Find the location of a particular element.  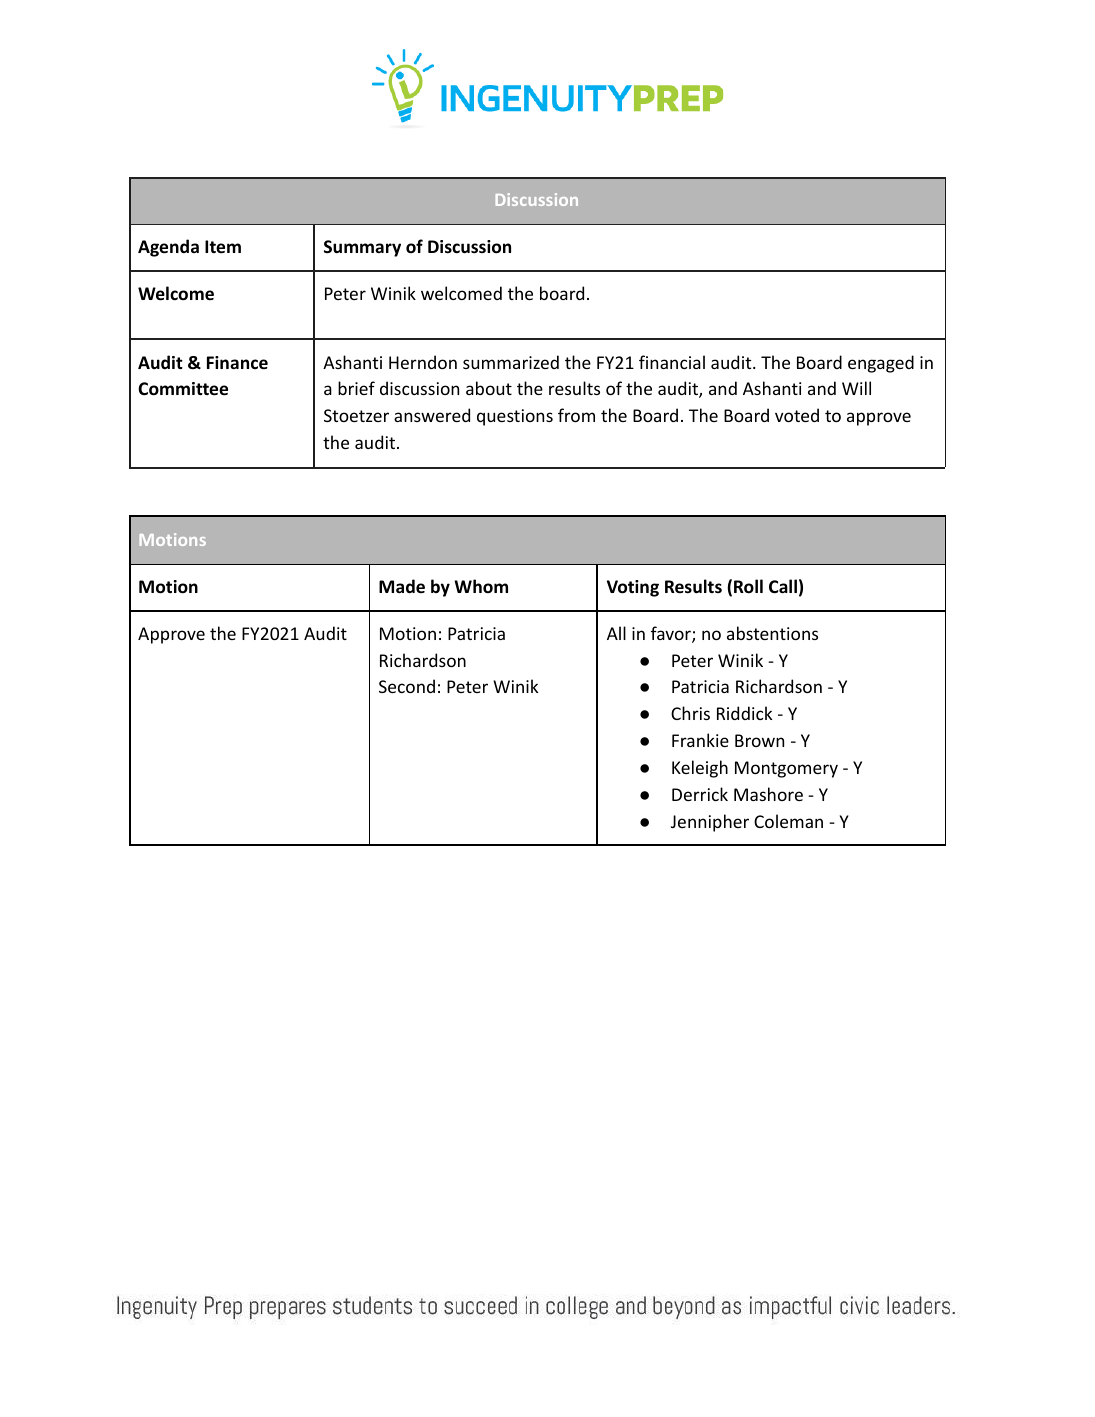

Made is located at coordinates (402, 586).
